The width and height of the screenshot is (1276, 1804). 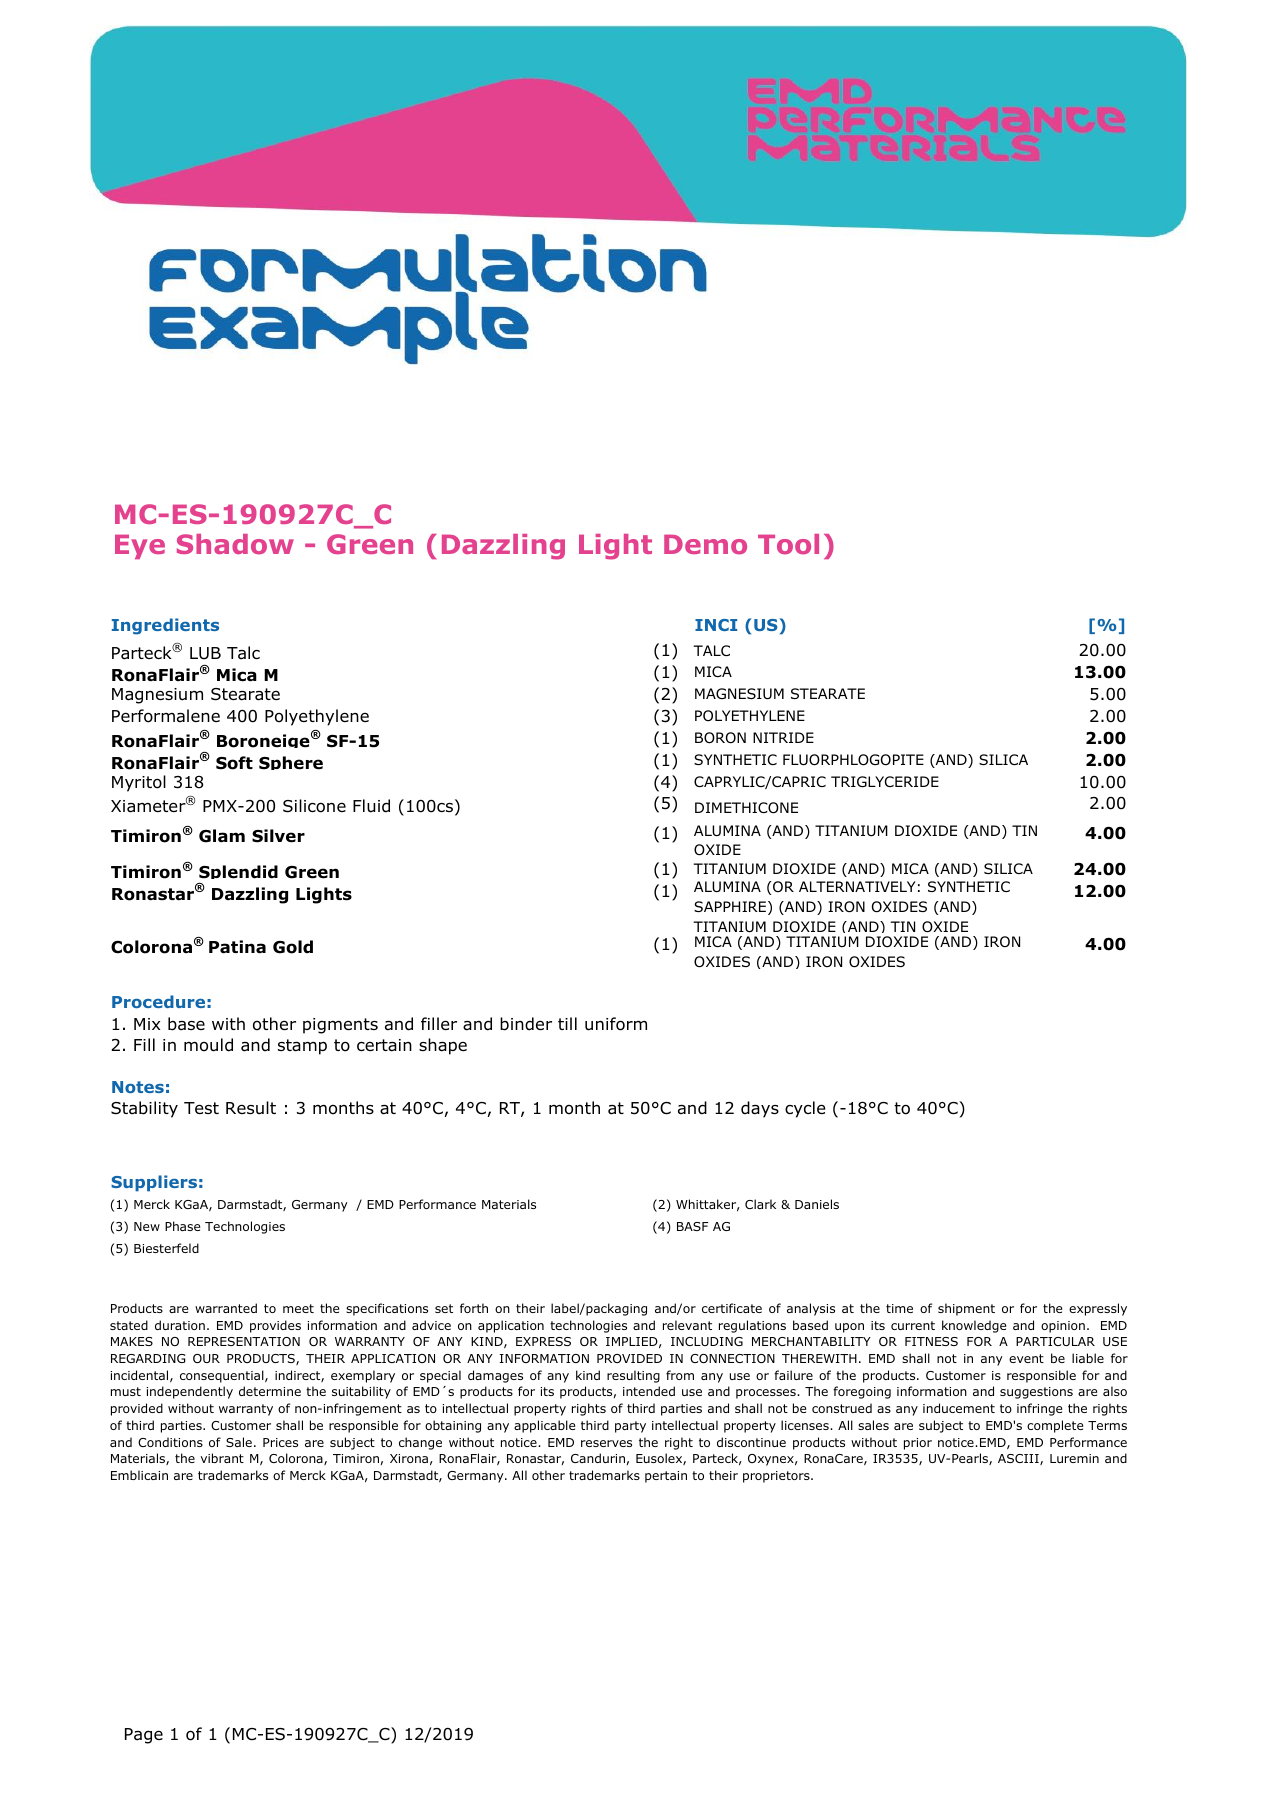 I want to click on pertain, so click(x=666, y=1477).
